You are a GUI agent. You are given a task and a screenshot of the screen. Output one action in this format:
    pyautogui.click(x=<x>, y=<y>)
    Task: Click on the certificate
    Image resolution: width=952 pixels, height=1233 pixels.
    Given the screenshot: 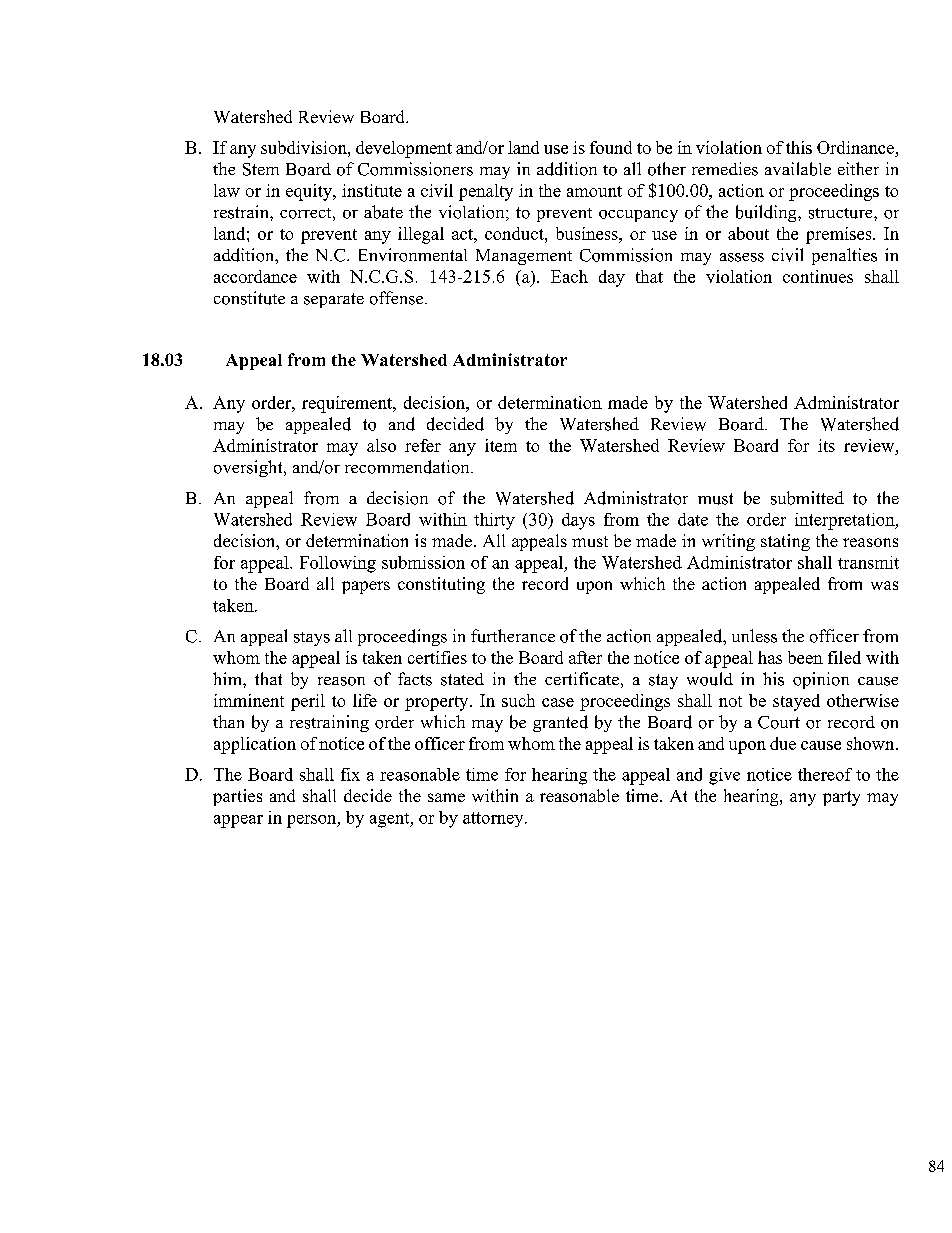 What is the action you would take?
    pyautogui.click(x=582, y=678)
